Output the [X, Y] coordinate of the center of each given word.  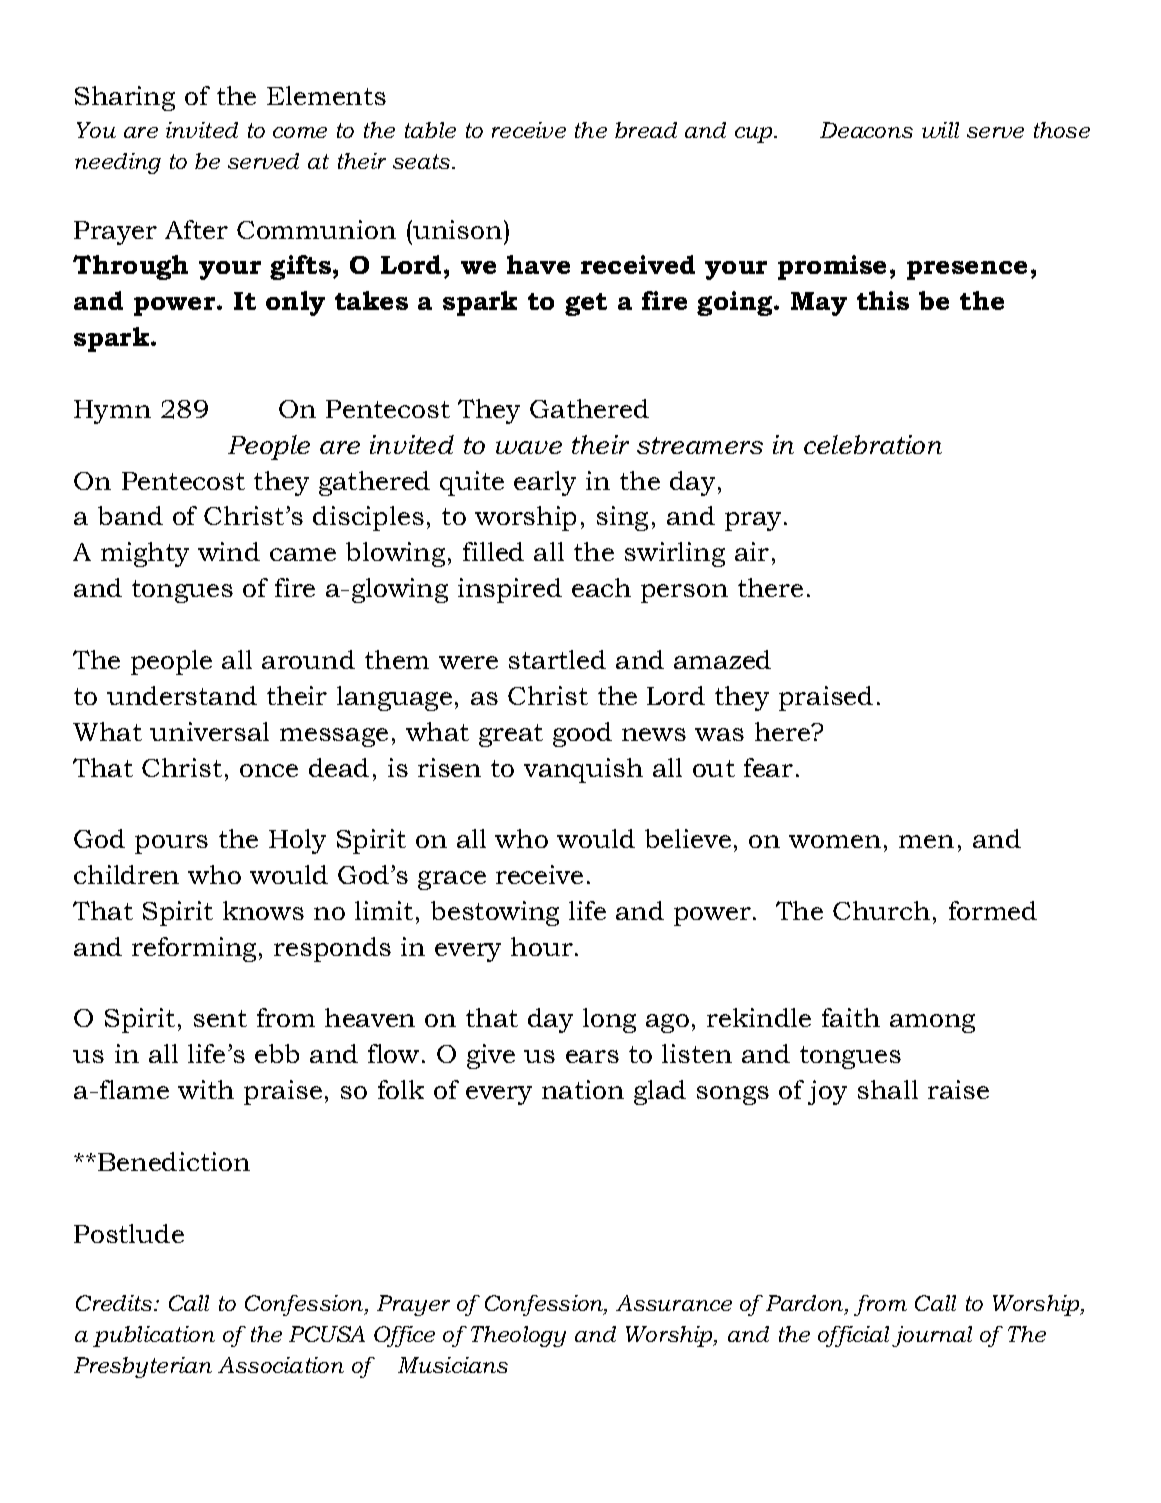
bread [646, 130]
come [300, 132]
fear [768, 767]
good [582, 734]
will [940, 130]
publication [154, 1336]
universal [209, 731]
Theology [518, 1336]
